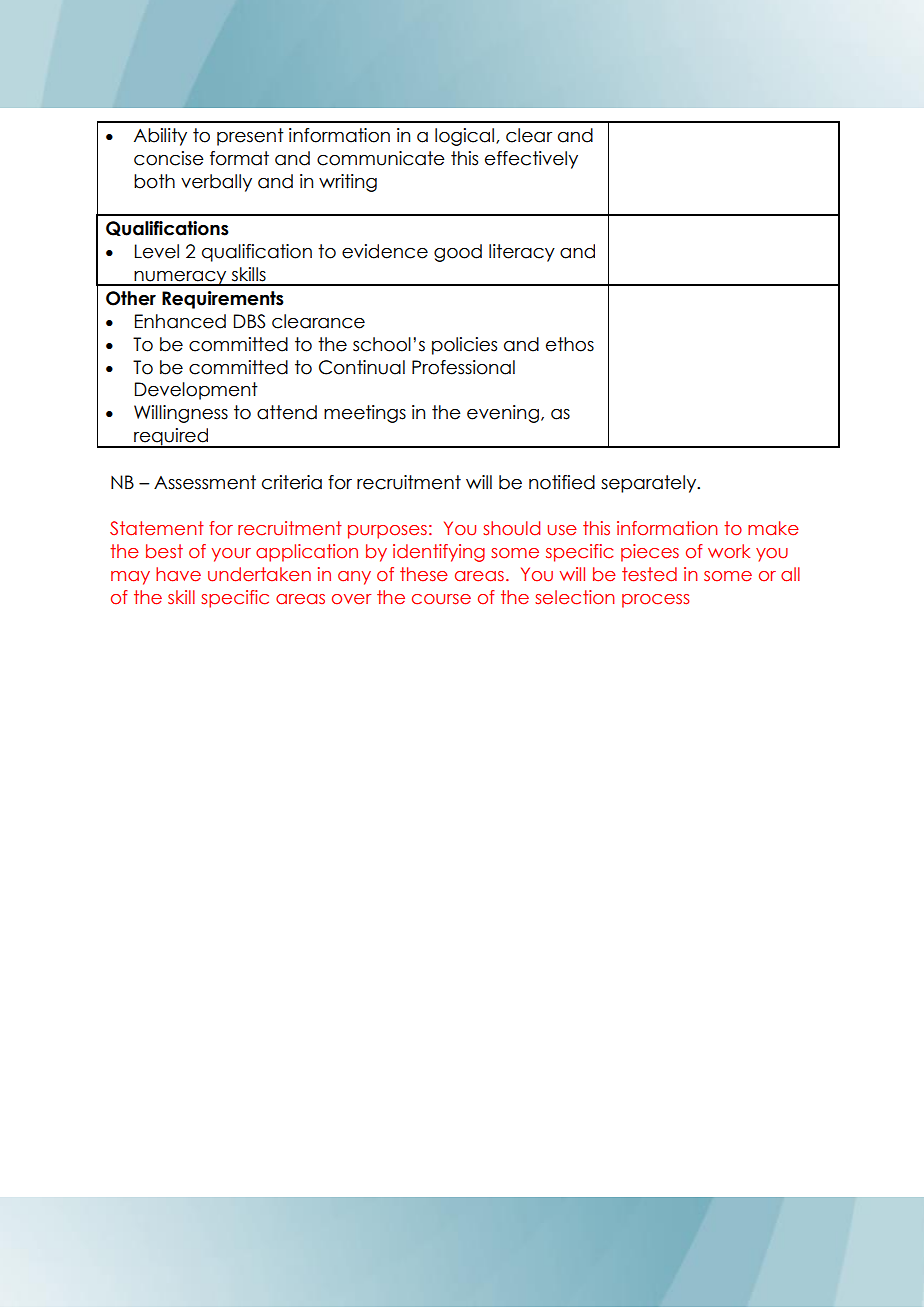 The image size is (924, 1308). Describe the element at coordinates (531, 160) in the screenshot. I see `effectively` at that location.
